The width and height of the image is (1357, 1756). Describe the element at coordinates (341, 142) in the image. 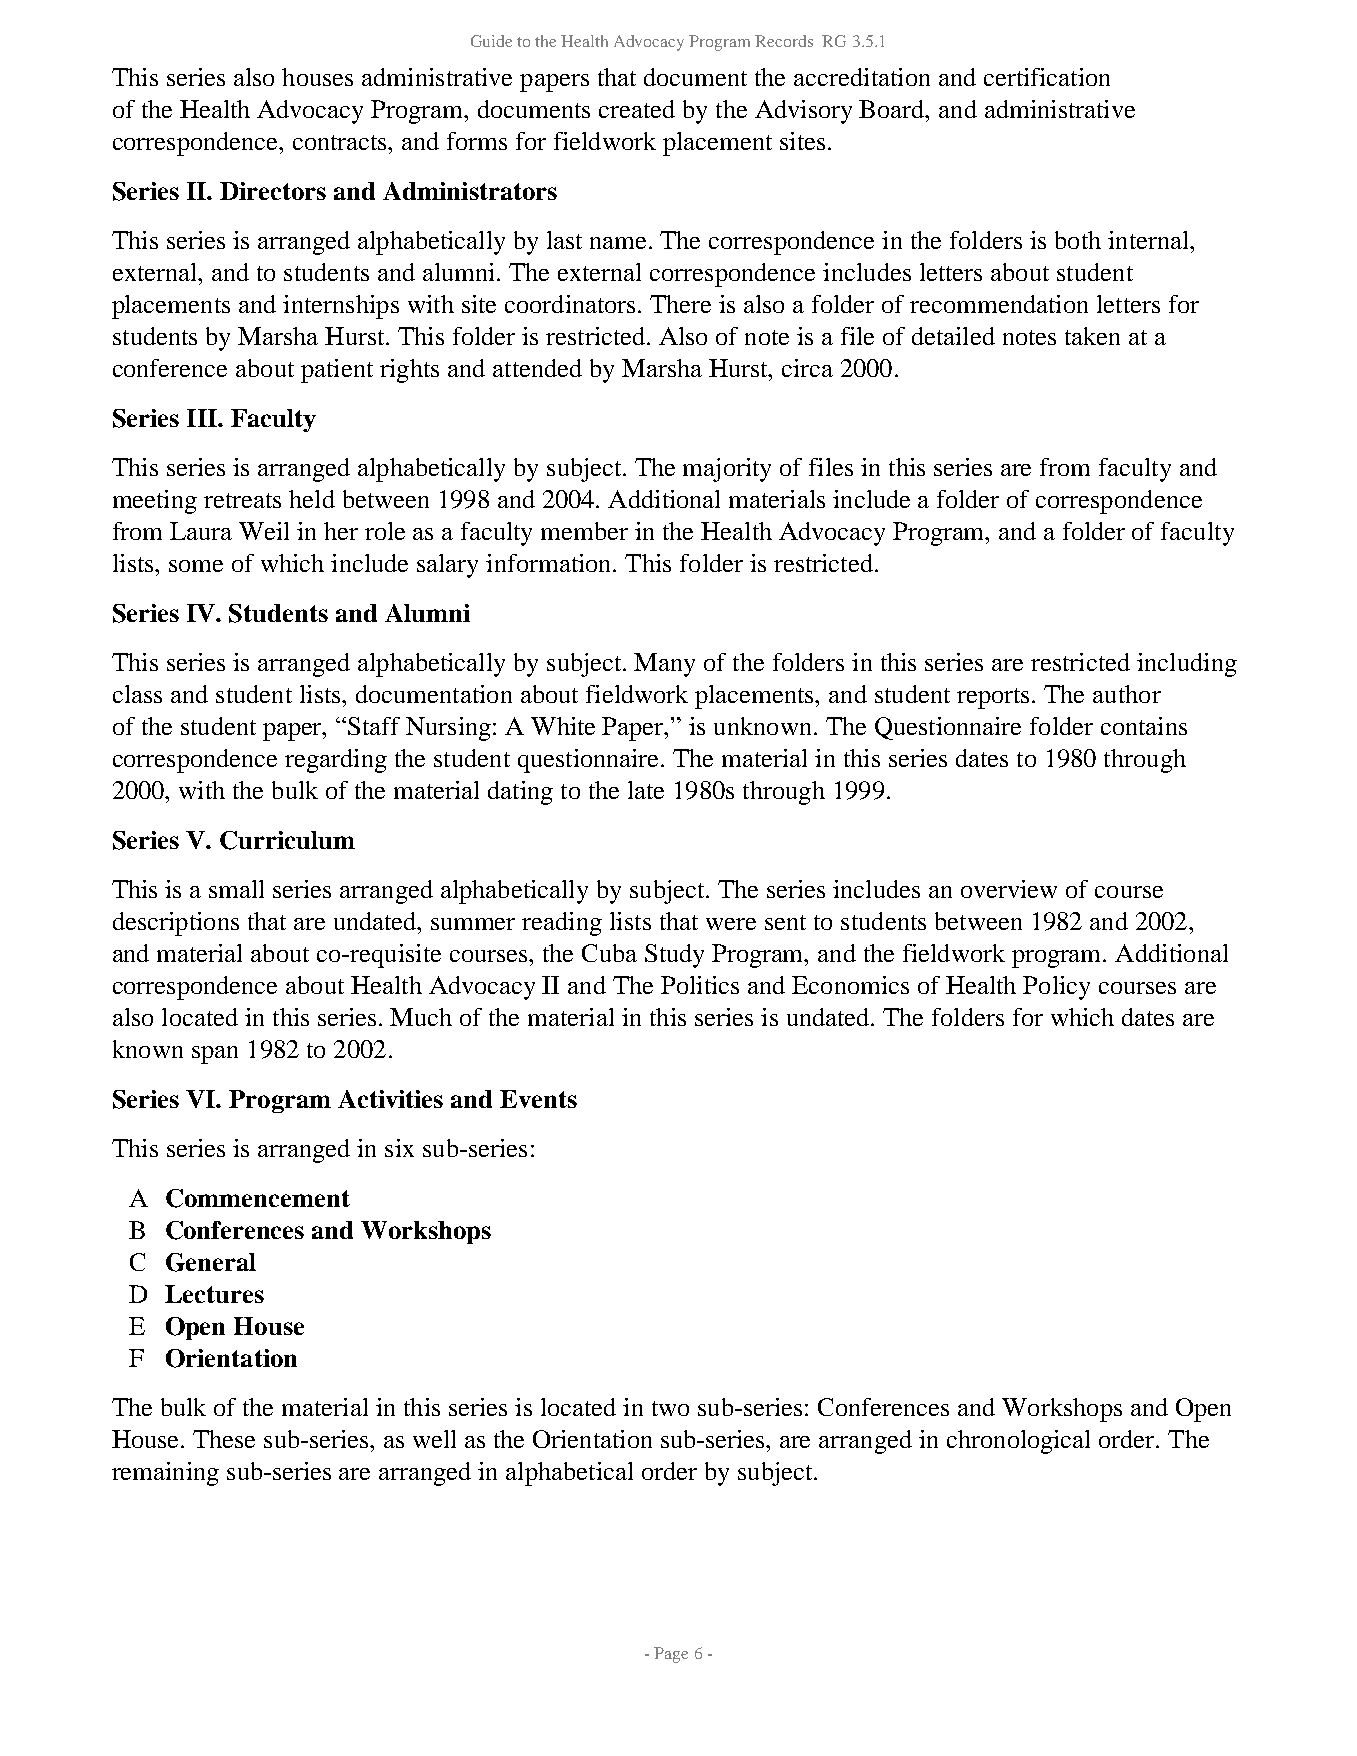

I see `contracts` at that location.
